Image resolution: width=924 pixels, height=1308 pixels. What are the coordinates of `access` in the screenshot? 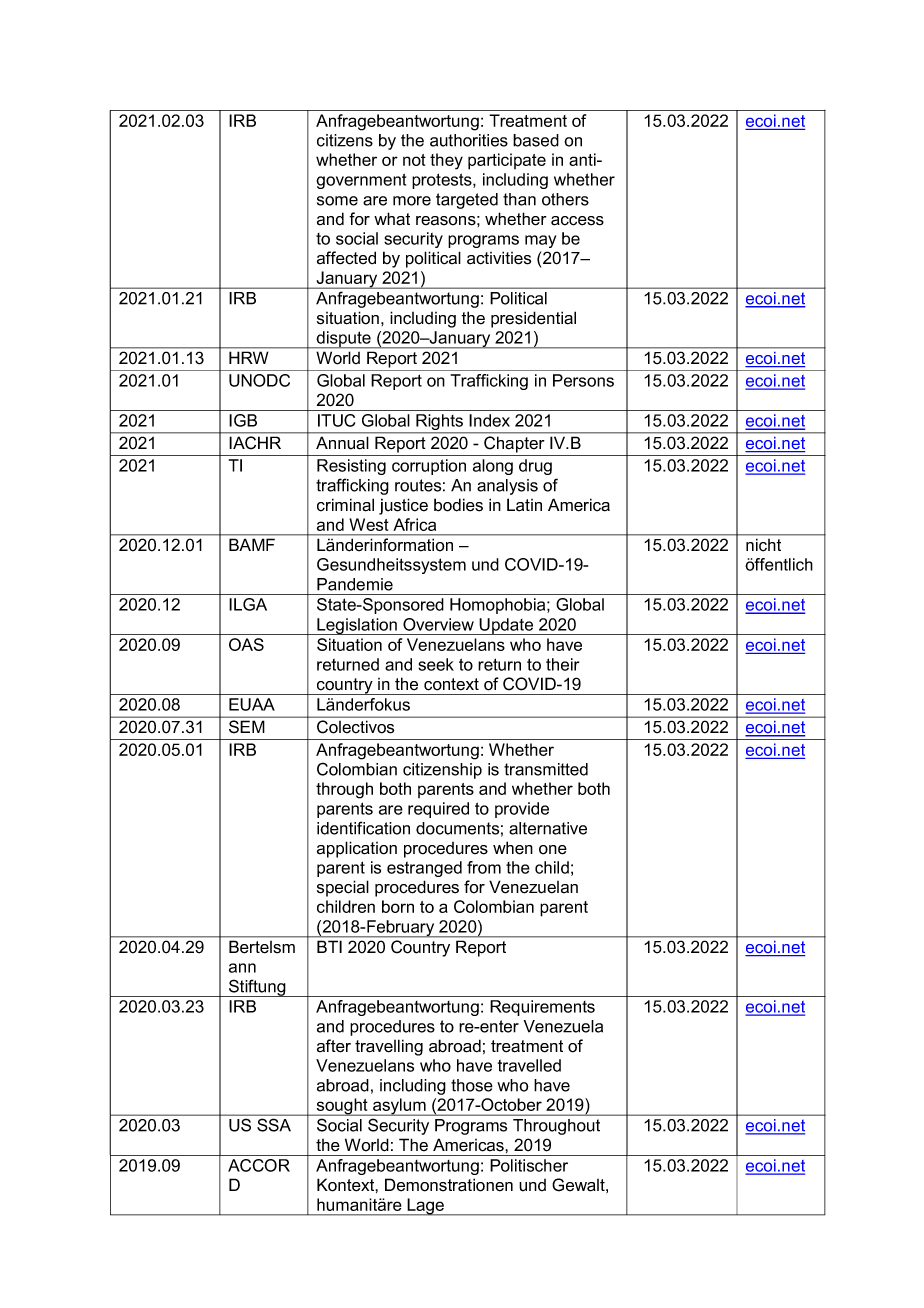 It's located at (577, 221).
